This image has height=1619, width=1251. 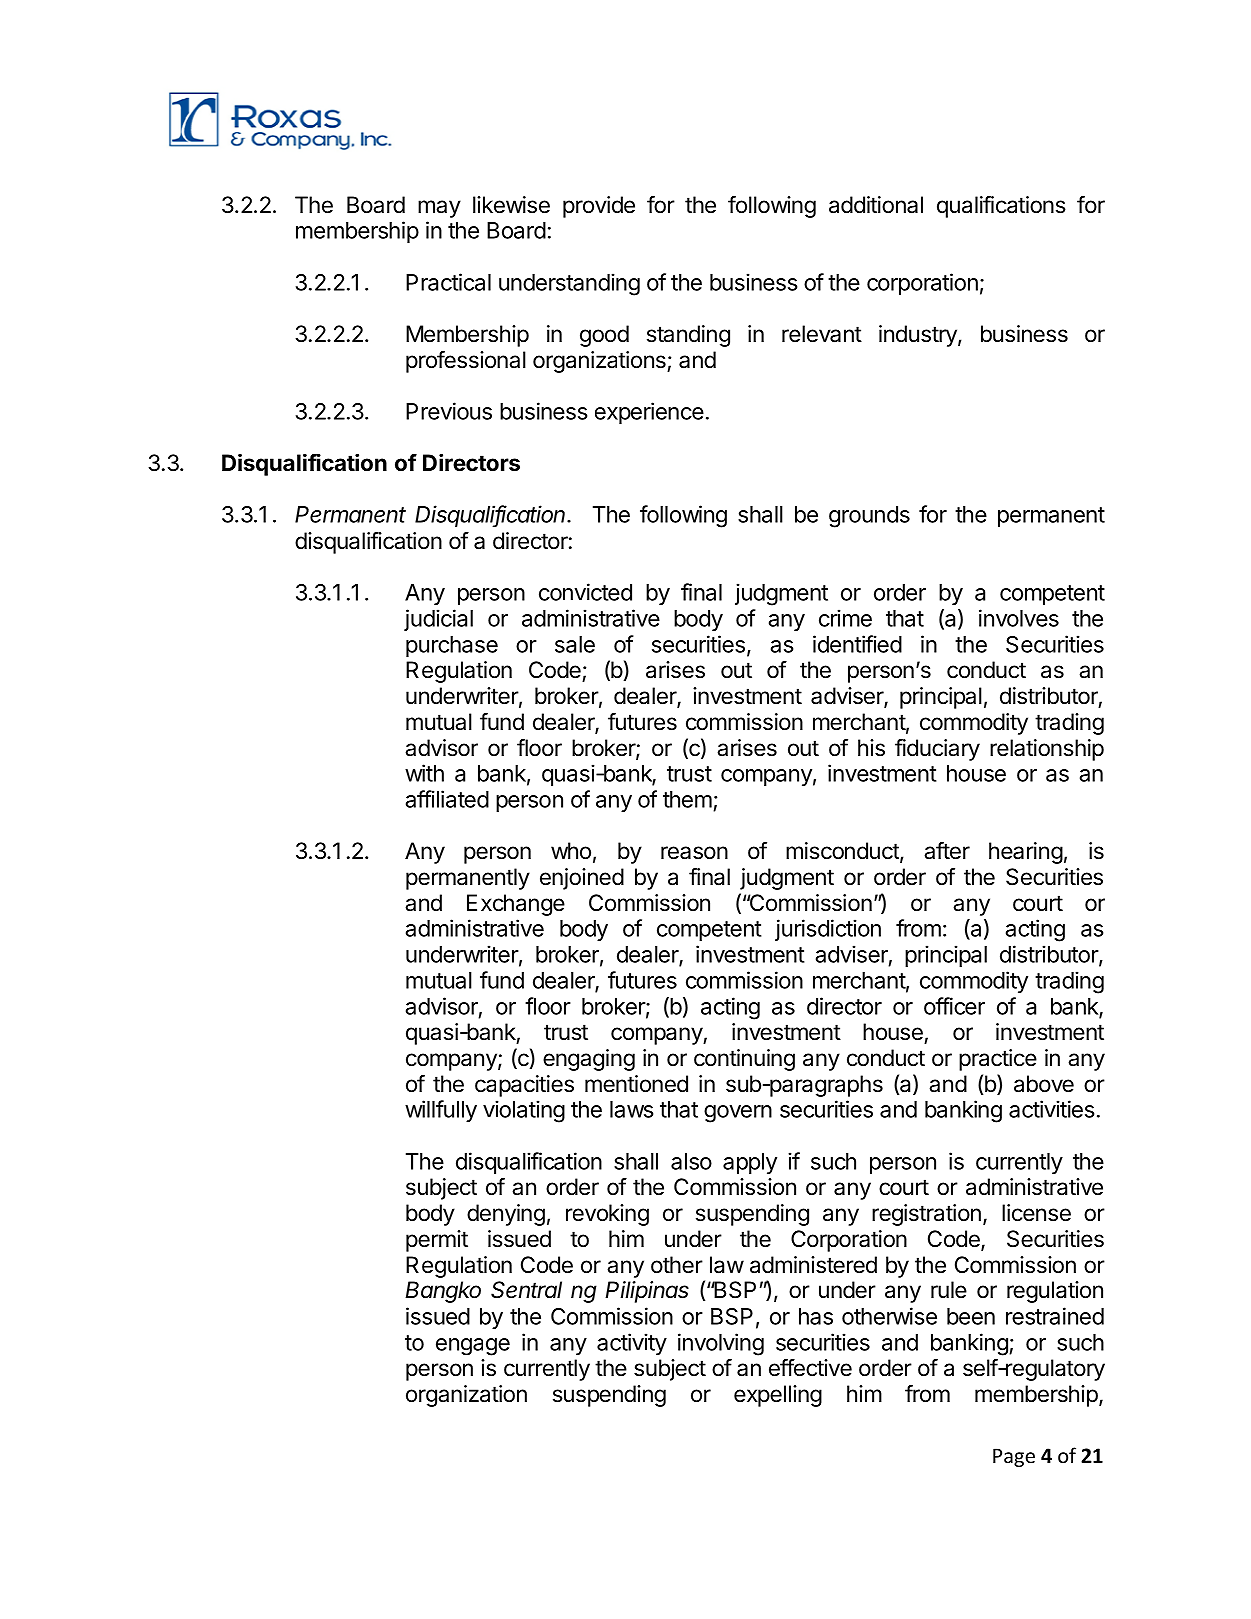 What do you see at coordinates (822, 334) in the image?
I see `relevant` at bounding box center [822, 334].
